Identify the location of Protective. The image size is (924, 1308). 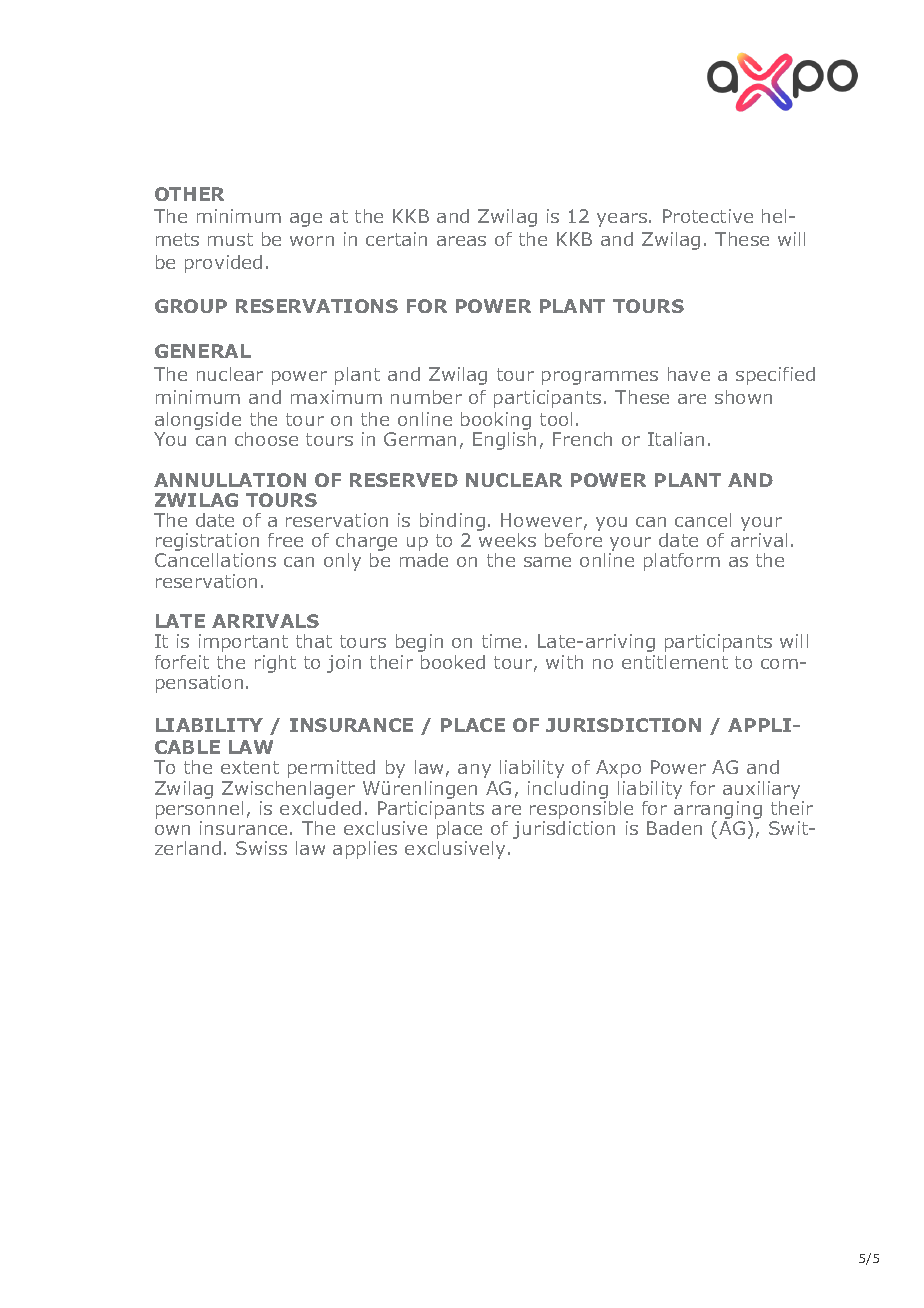
(708, 216).
